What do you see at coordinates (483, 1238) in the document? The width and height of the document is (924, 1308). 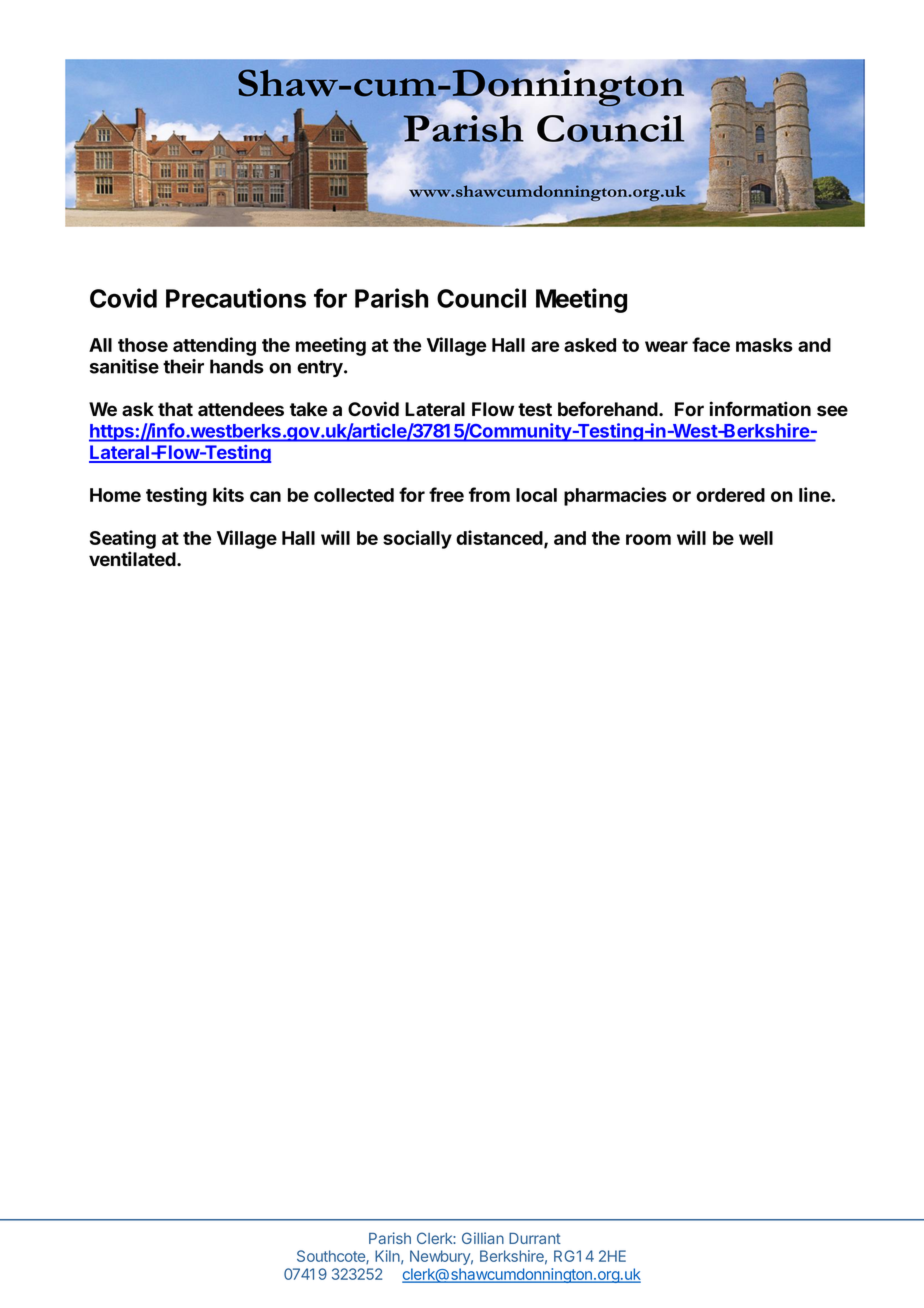 I see `Gillian` at bounding box center [483, 1238].
